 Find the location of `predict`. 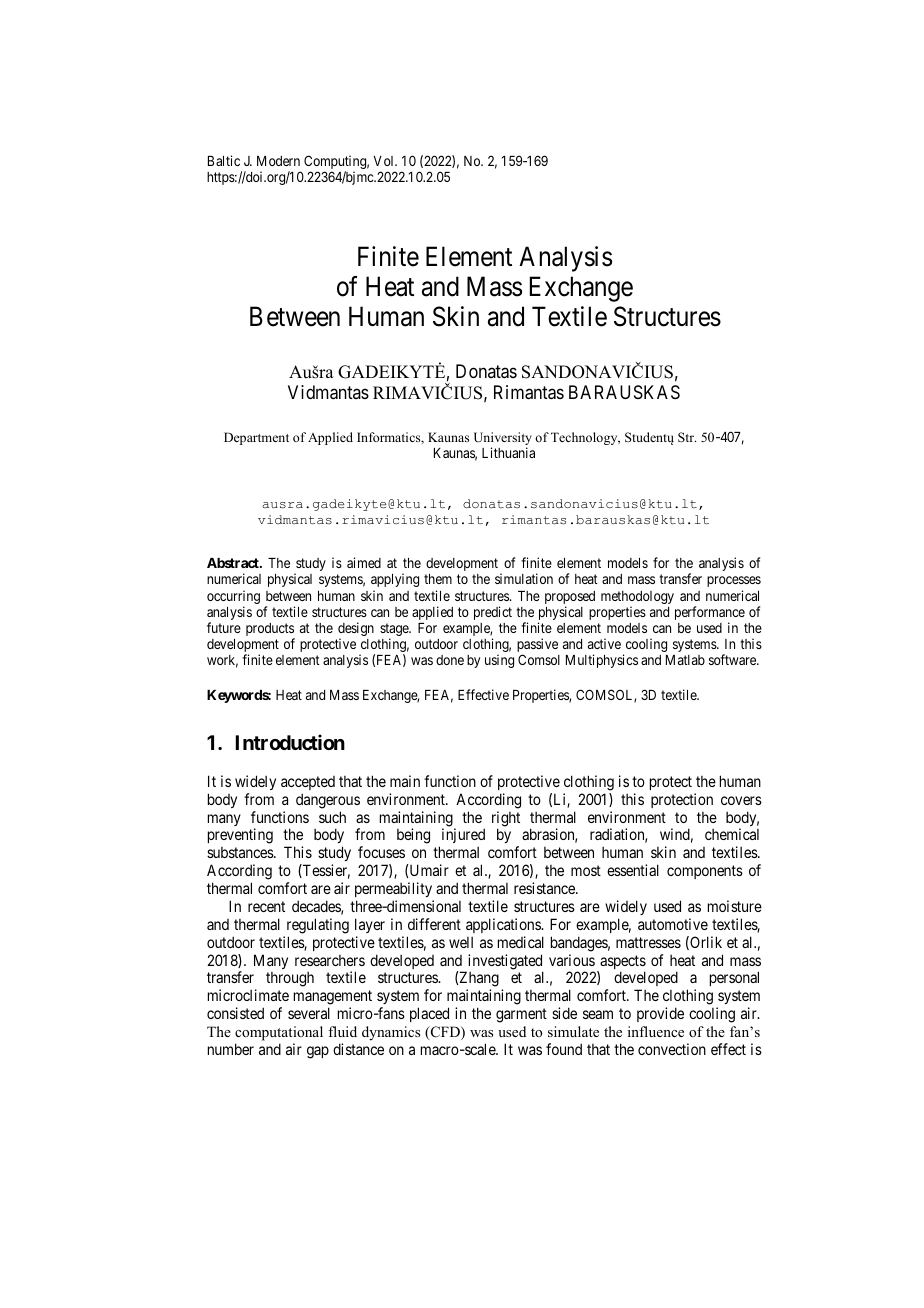

predict is located at coordinates (493, 613).
